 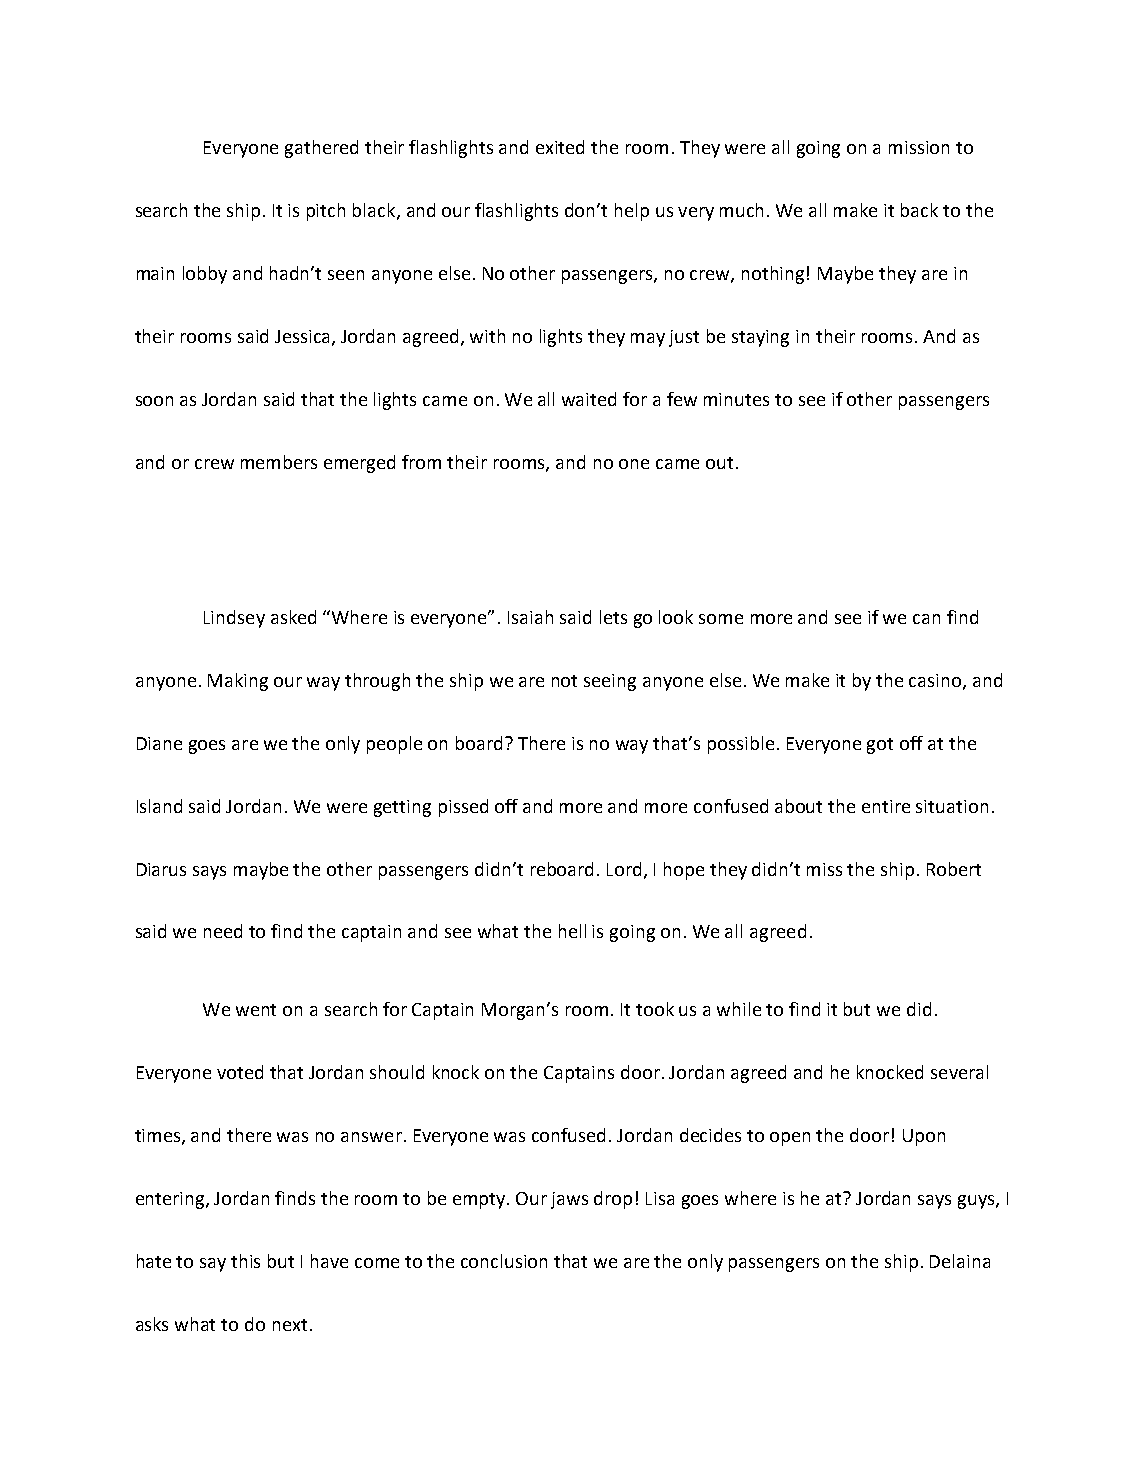 I want to click on back, so click(x=919, y=210).
